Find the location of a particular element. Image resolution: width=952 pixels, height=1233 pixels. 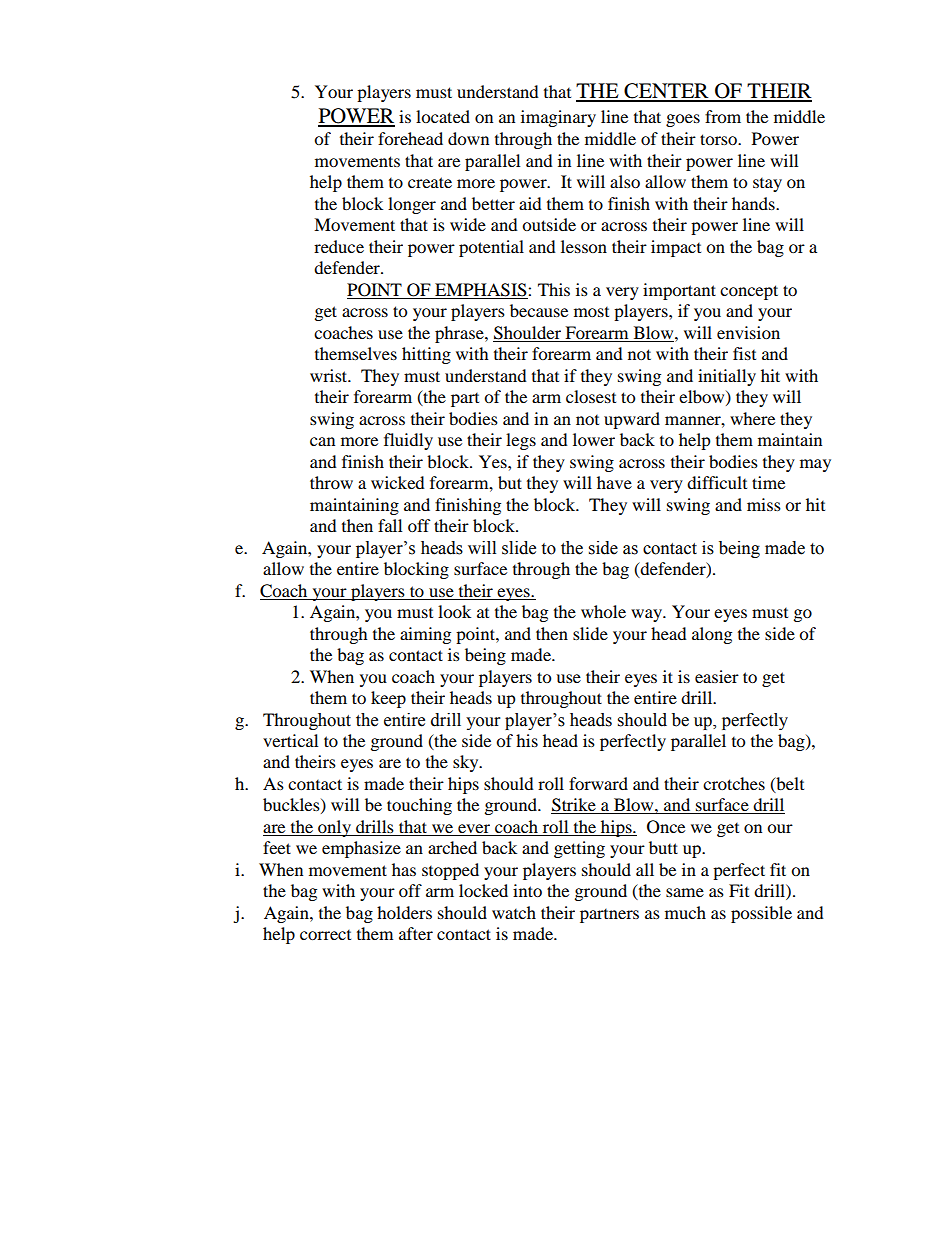

located is located at coordinates (443, 116).
